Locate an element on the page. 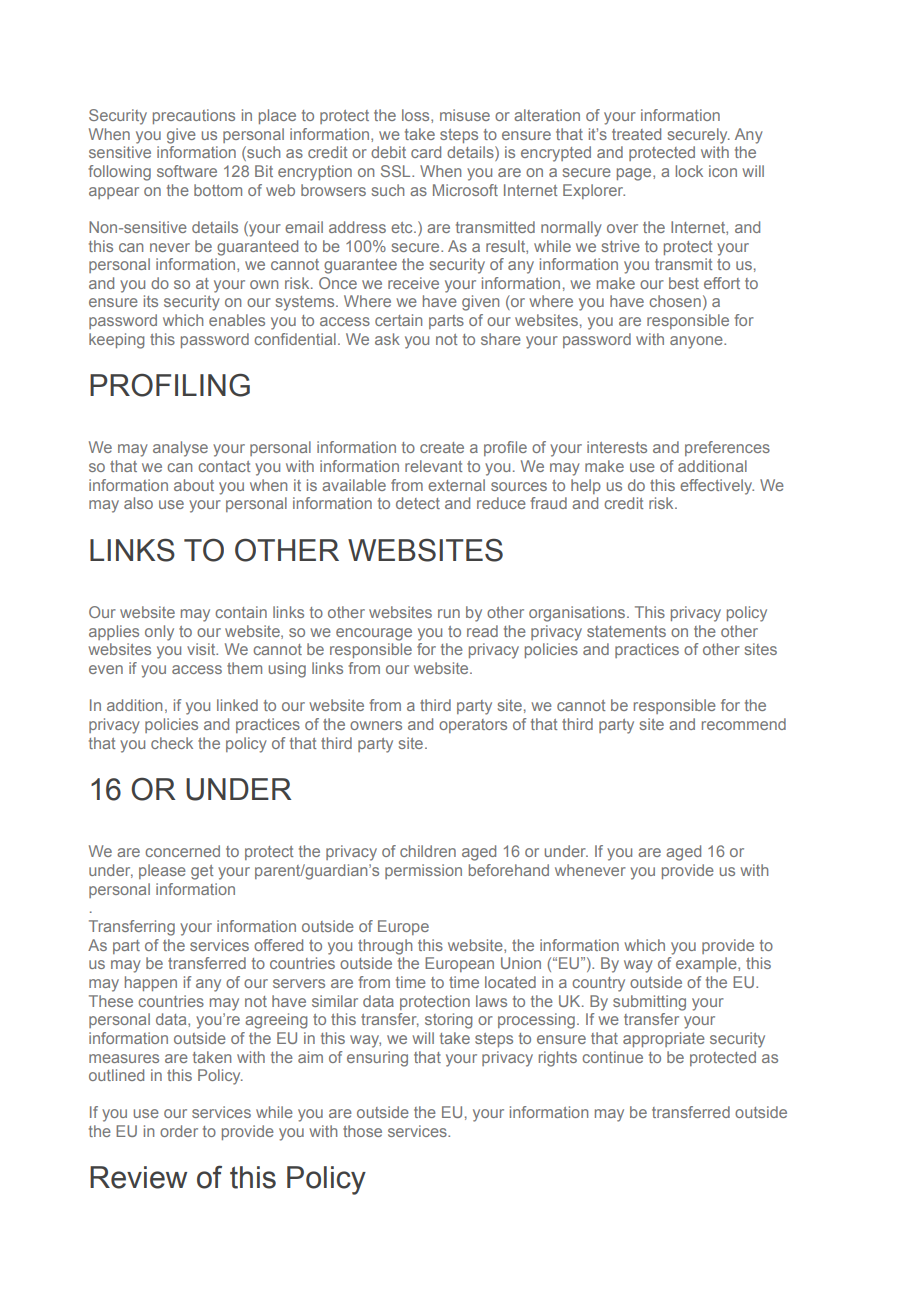  continue is located at coordinates (612, 1057).
